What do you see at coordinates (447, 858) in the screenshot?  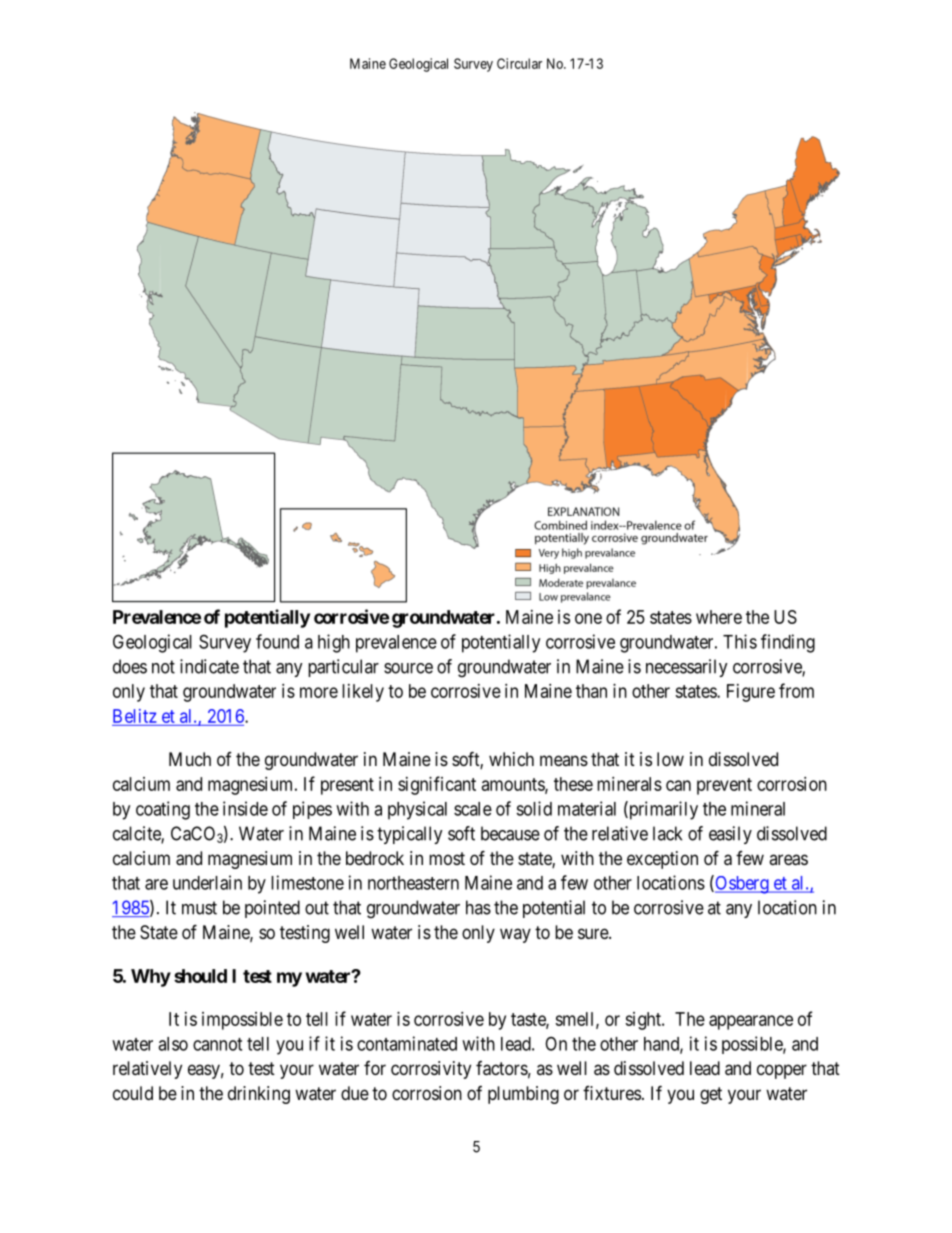 I see `most` at bounding box center [447, 858].
